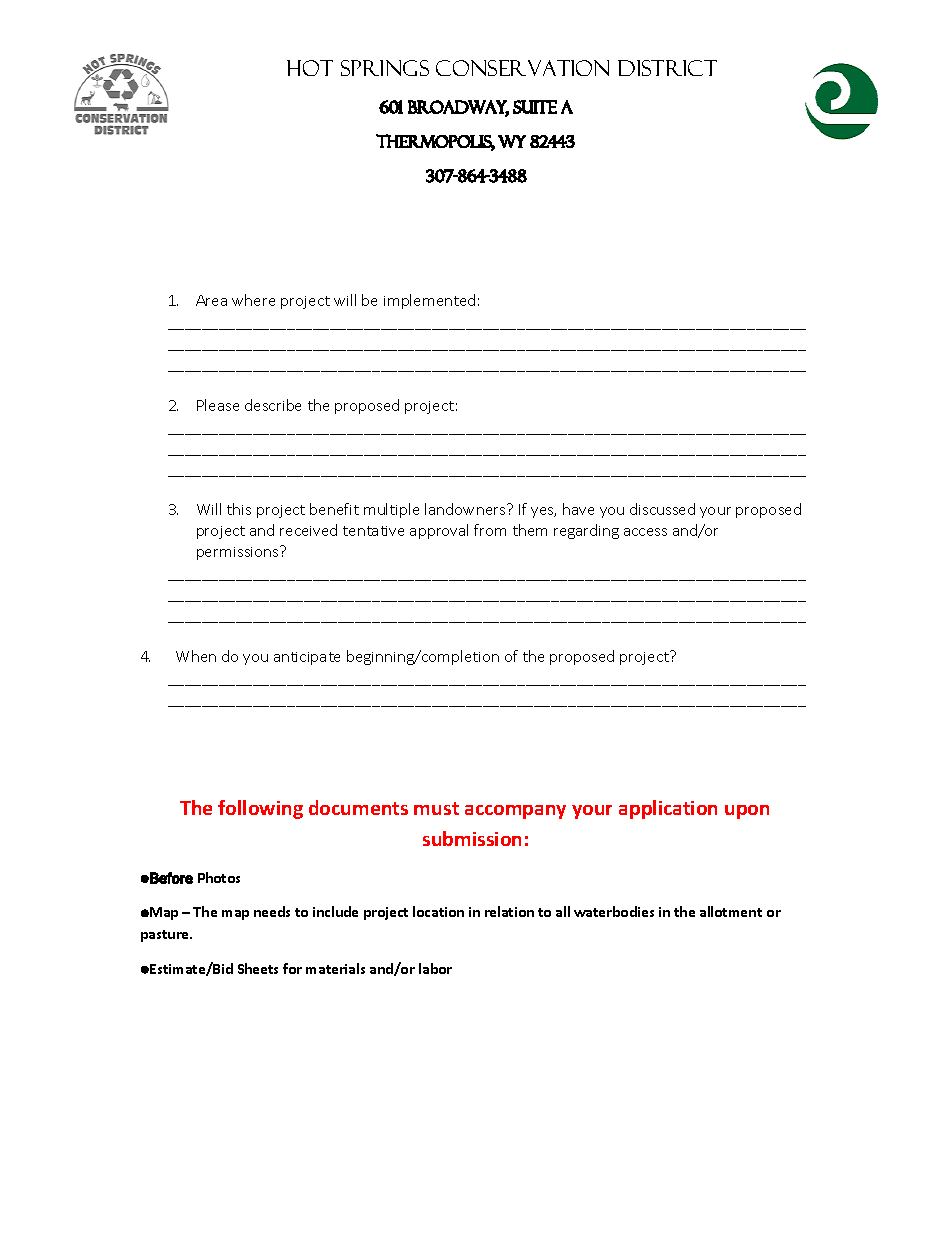 This document has width=952, height=1233. I want to click on Conservation, so click(522, 68).
